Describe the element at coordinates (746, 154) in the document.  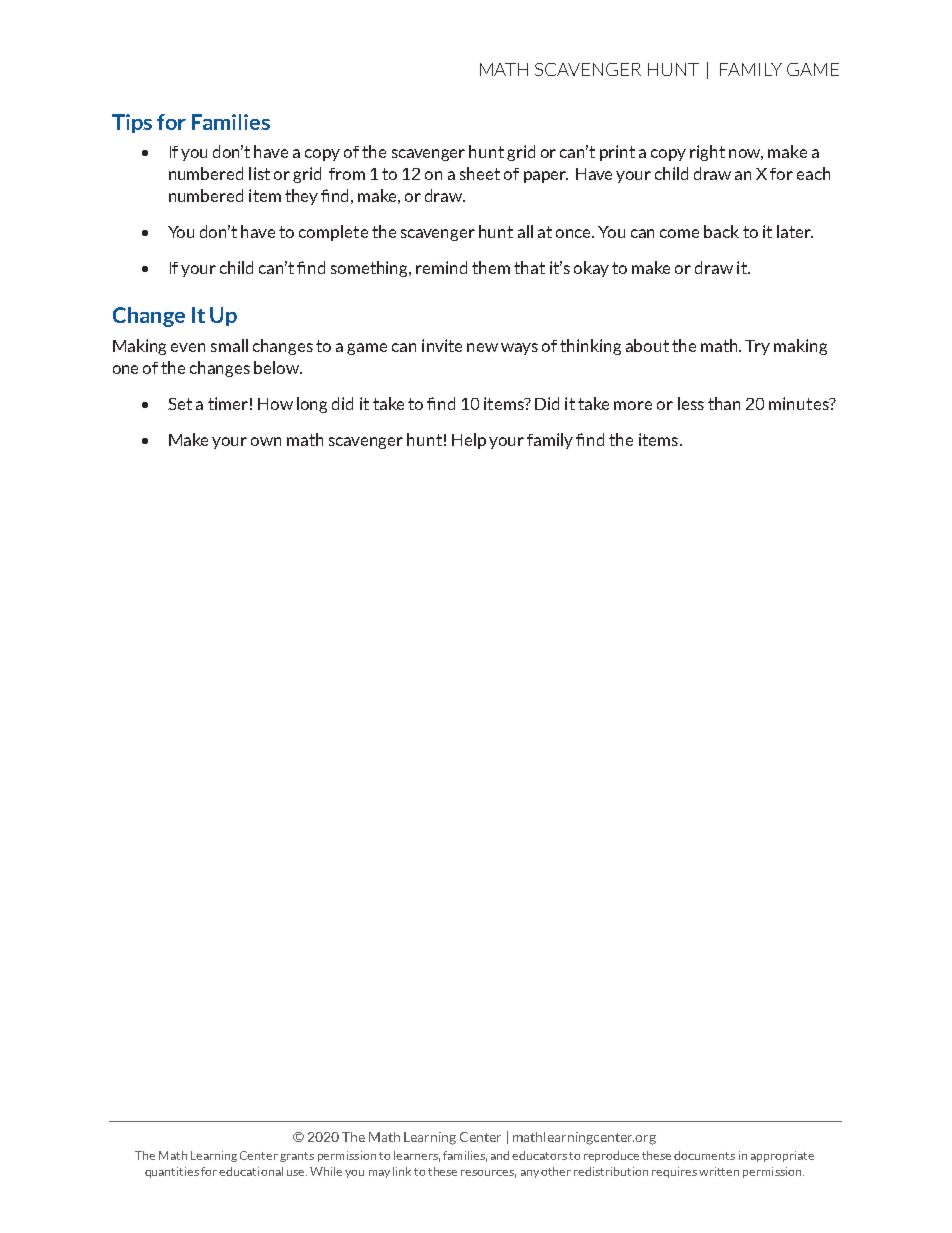
I see `now` at that location.
